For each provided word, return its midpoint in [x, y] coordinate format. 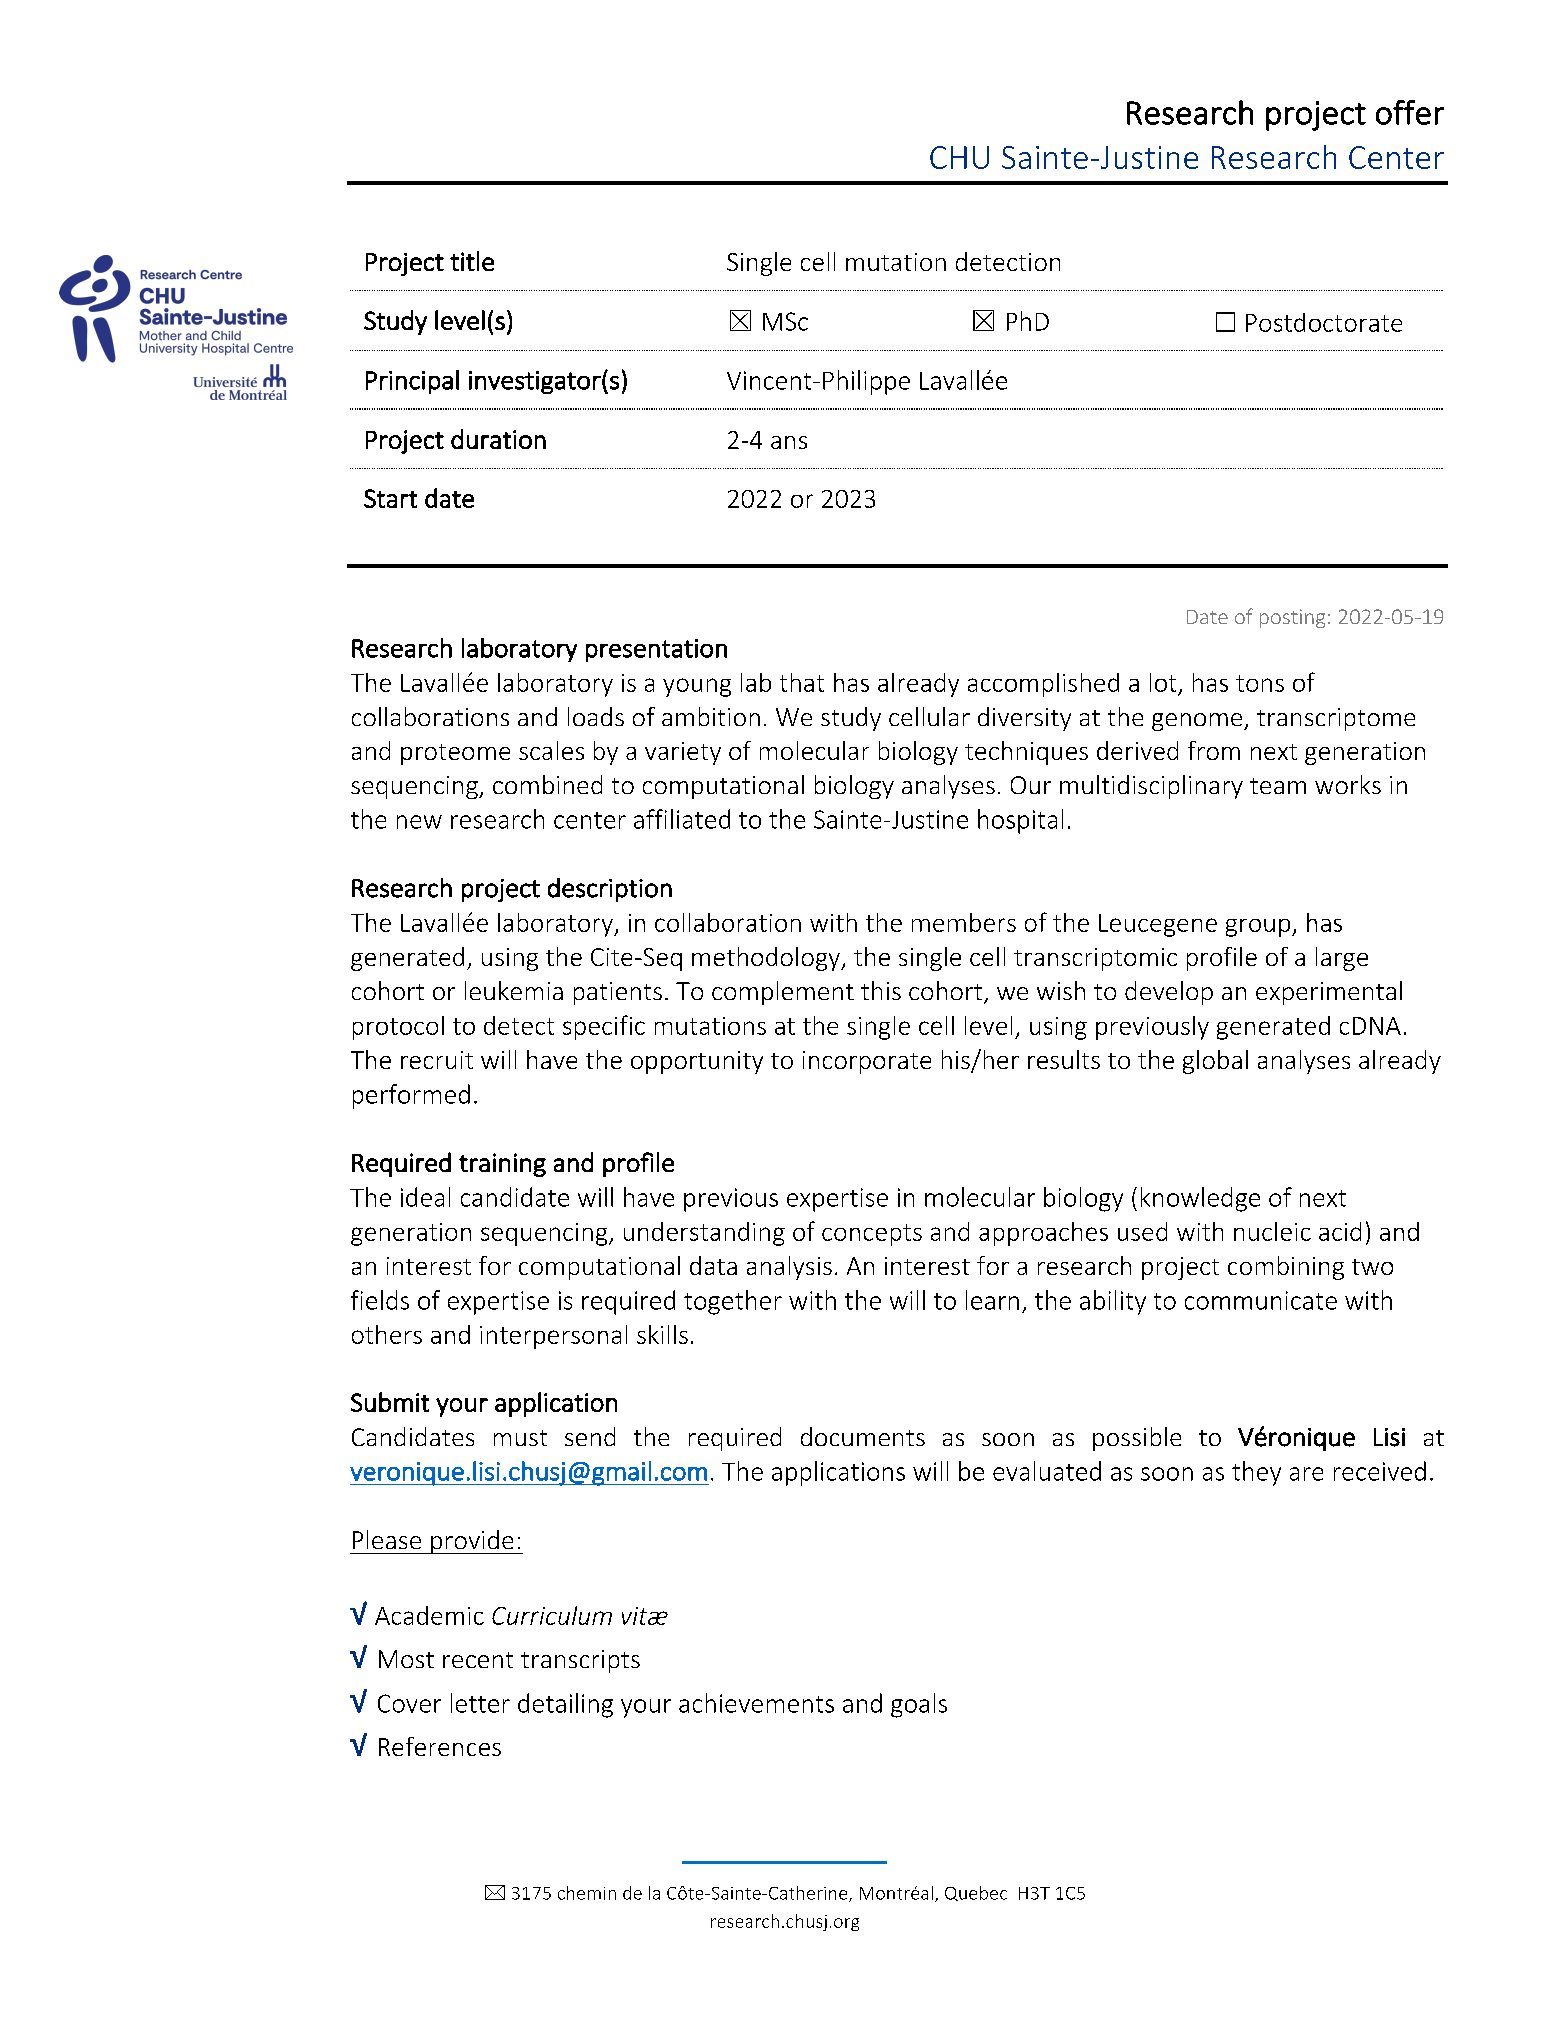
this [881, 990]
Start [390, 498]
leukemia [514, 990]
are [1306, 1474]
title [472, 261]
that [802, 682]
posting [1292, 618]
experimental [1329, 993]
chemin [587, 1893]
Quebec [976, 1893]
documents [863, 1436]
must [520, 1438]
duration [498, 439]
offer [1410, 112]
